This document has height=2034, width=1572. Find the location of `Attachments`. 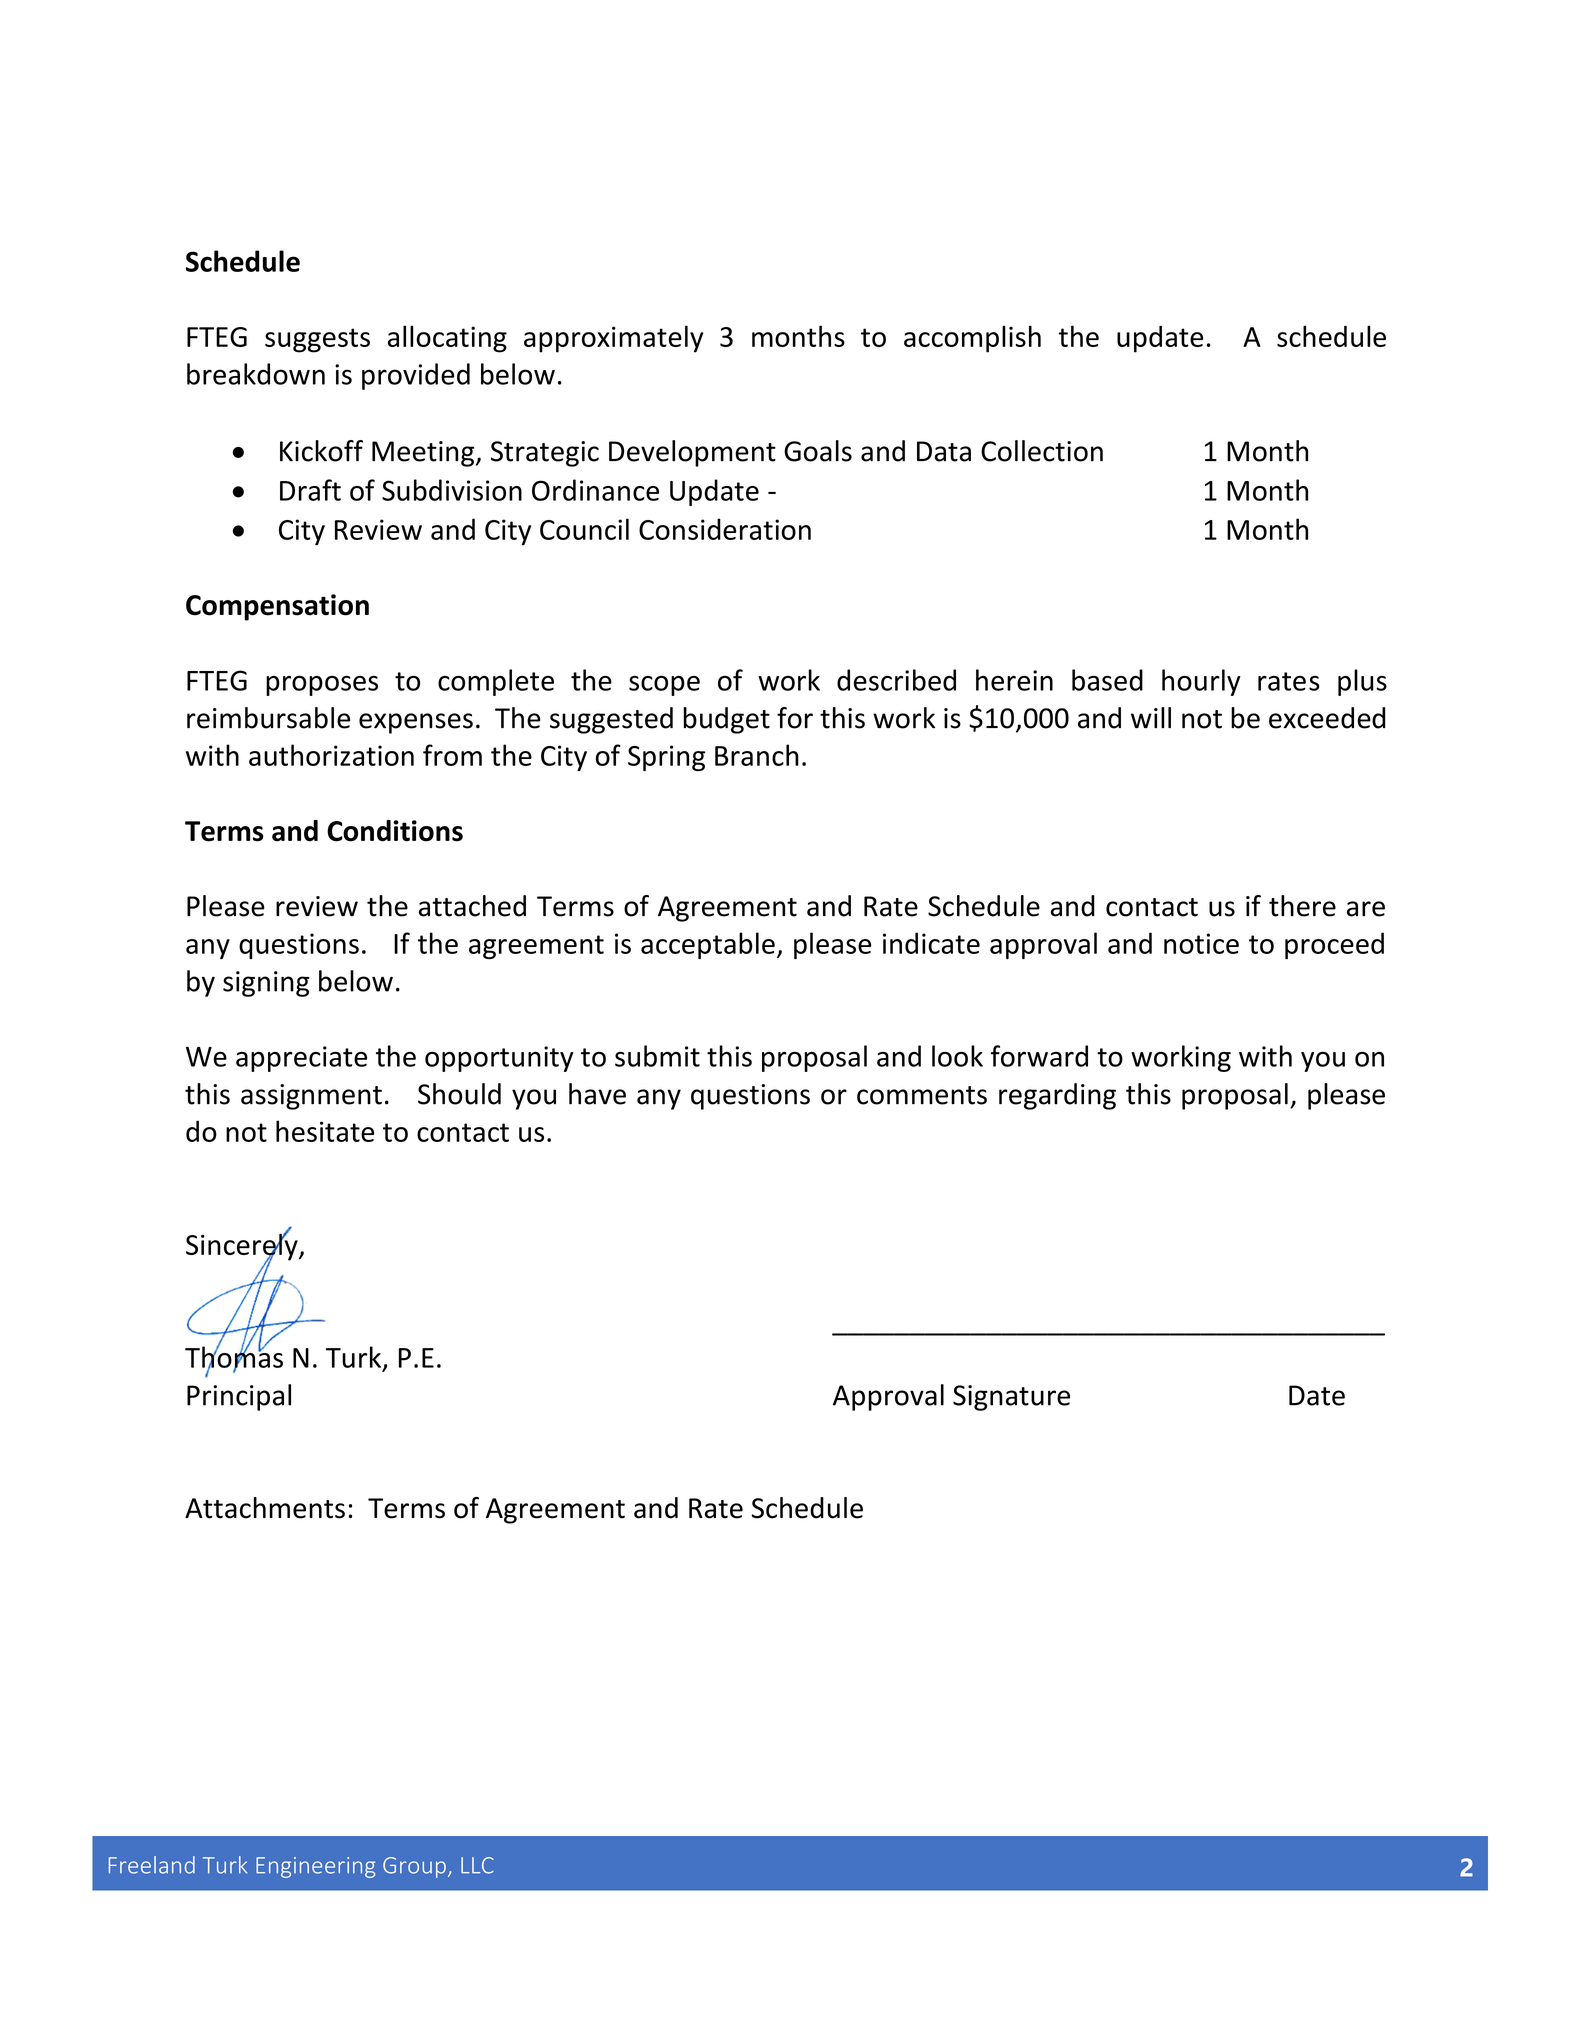

Attachments is located at coordinates (265, 1508).
